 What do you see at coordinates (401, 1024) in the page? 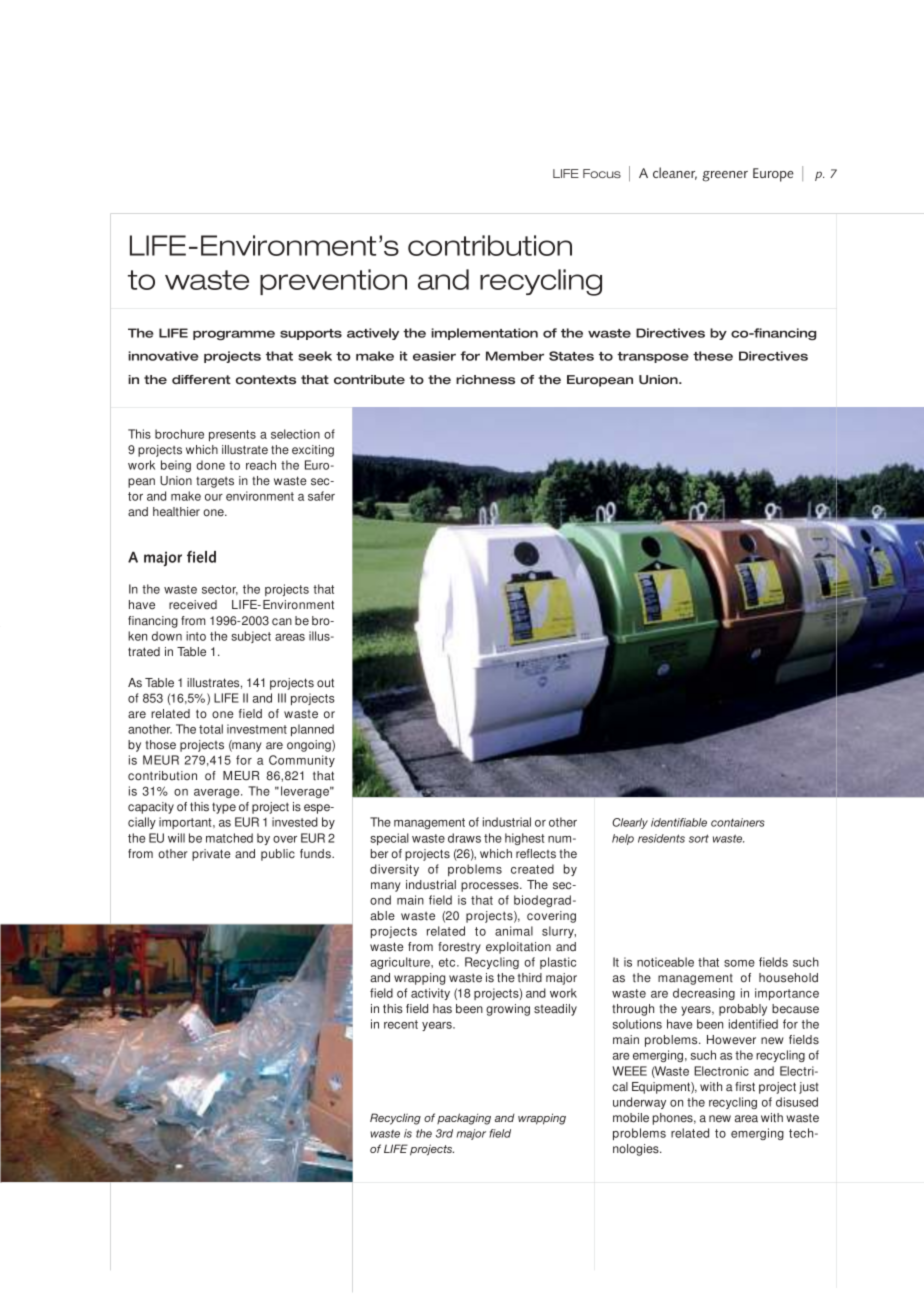
I see `recent` at bounding box center [401, 1024].
